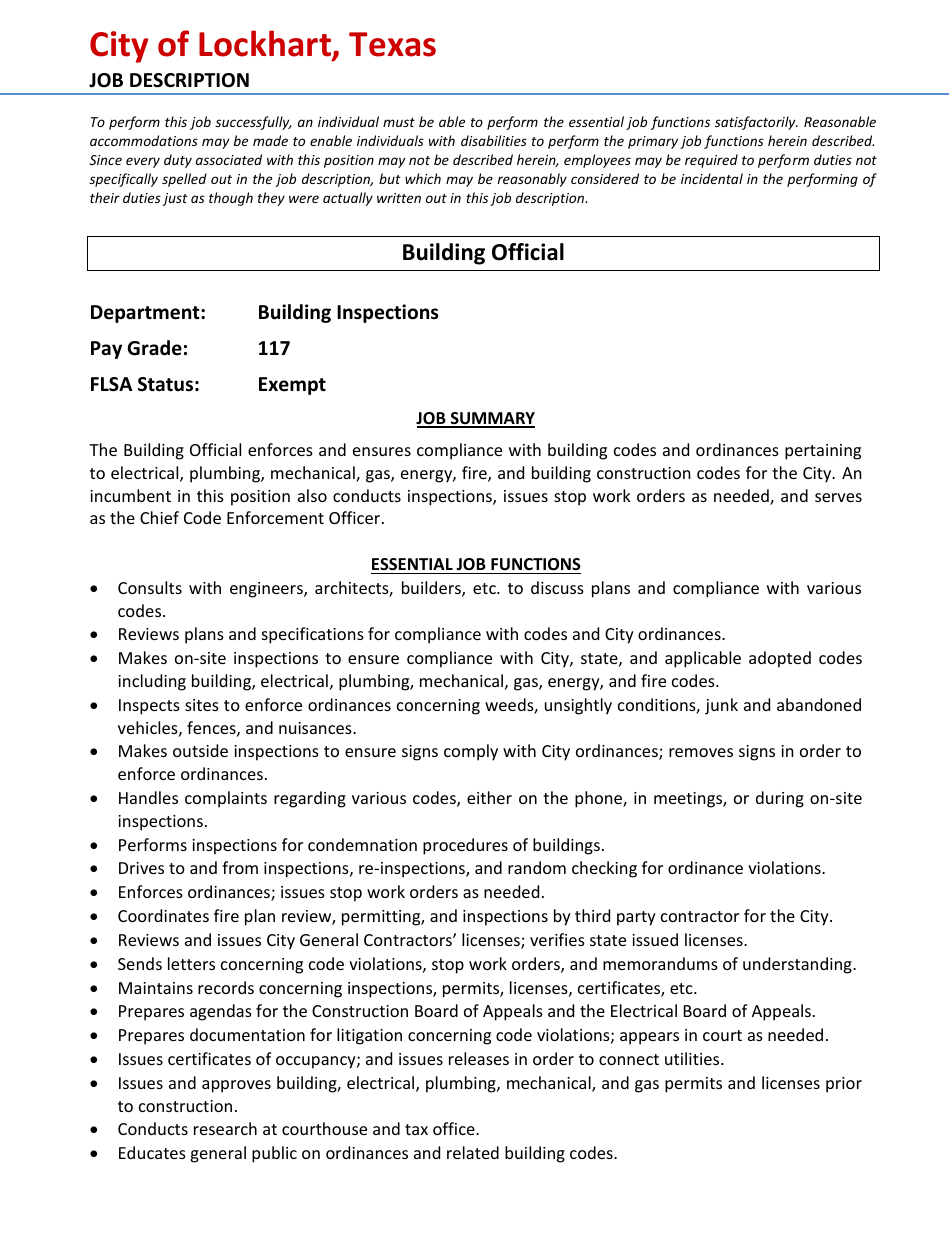  I want to click on prior, so click(844, 1085).
